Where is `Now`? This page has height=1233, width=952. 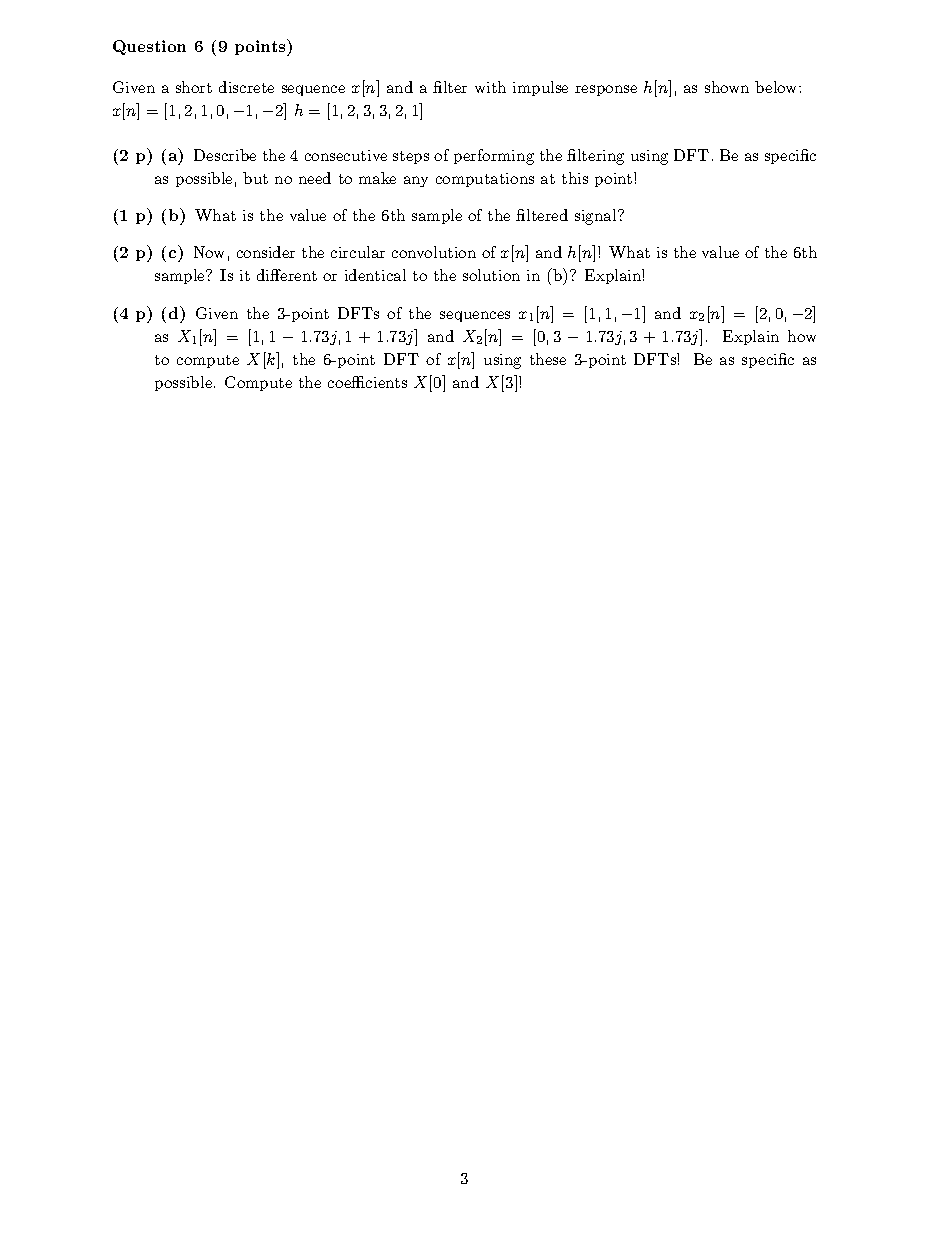
Now is located at coordinates (209, 252).
